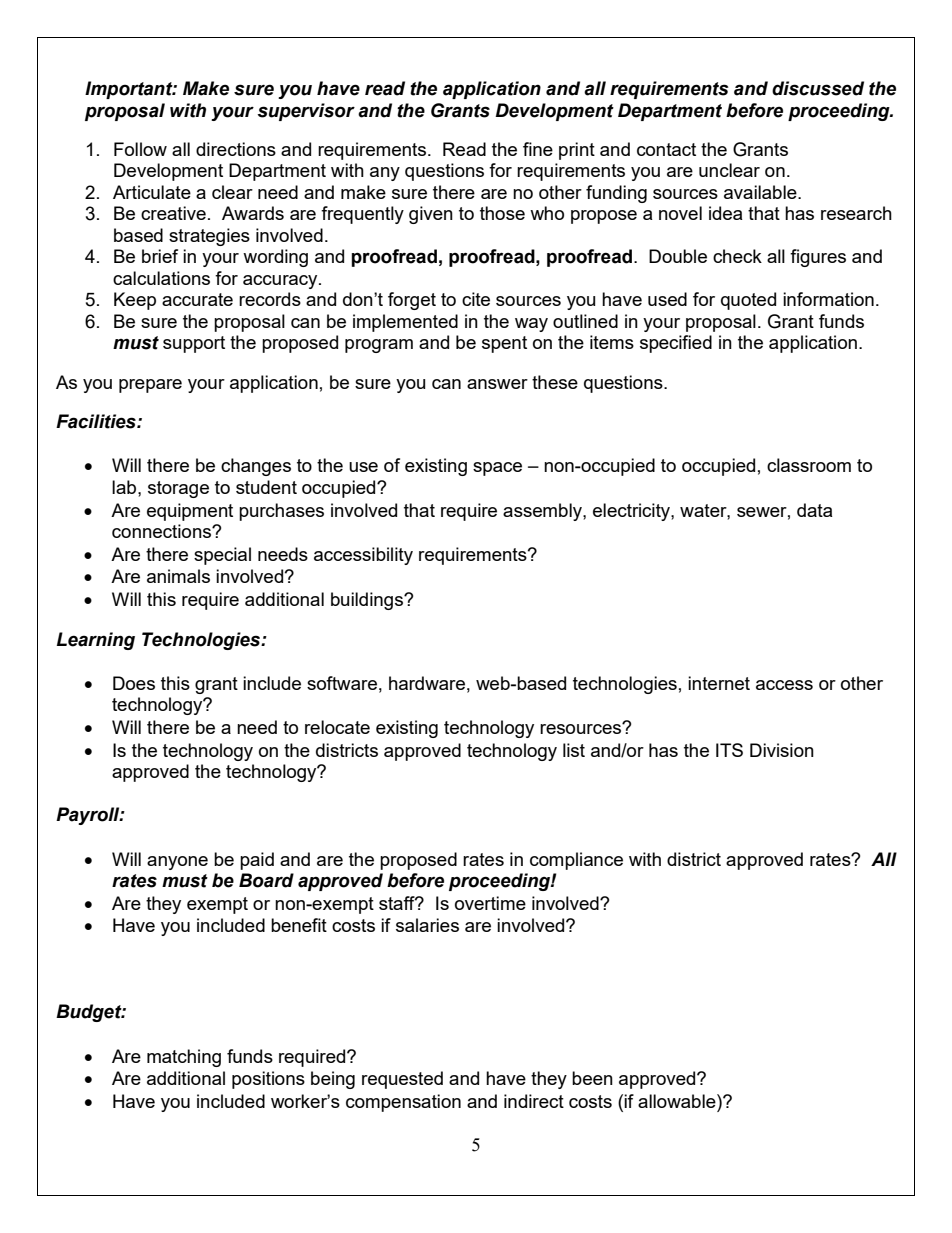 The width and height of the screenshot is (952, 1233). What do you see at coordinates (184, 1058) in the screenshot?
I see `matching` at bounding box center [184, 1058].
